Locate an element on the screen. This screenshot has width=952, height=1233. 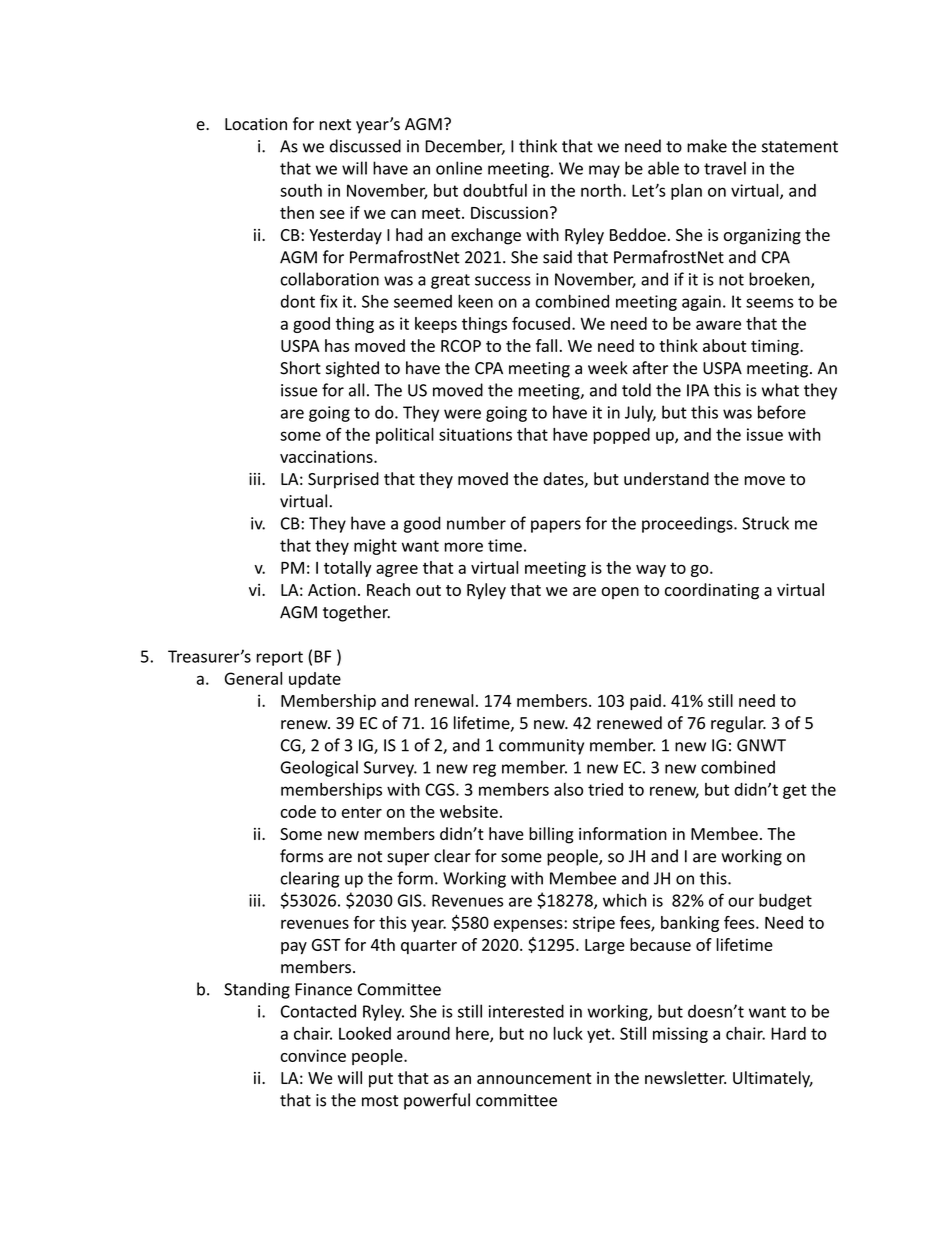
regular is located at coordinates (738, 724).
